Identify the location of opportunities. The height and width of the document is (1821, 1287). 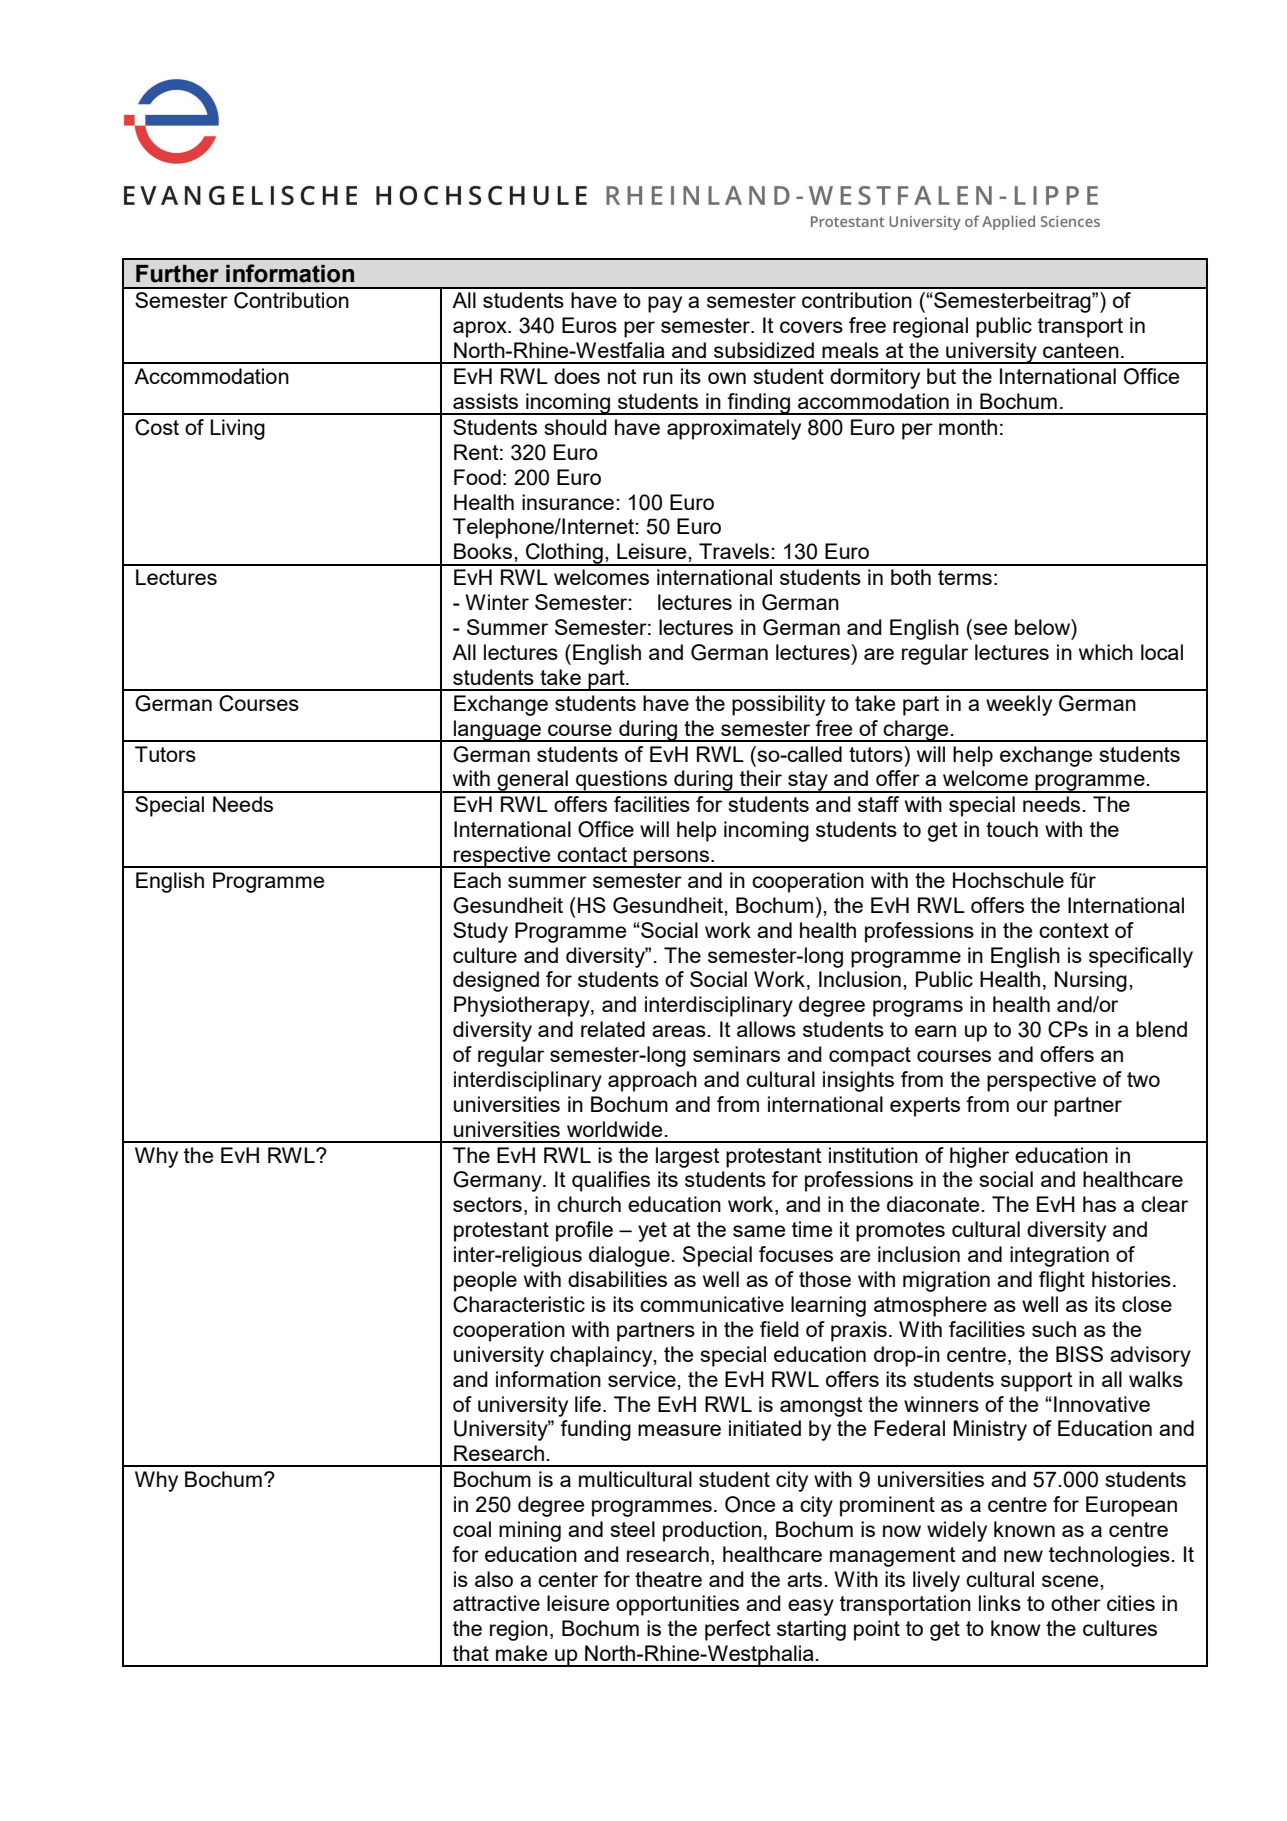
(677, 1605).
